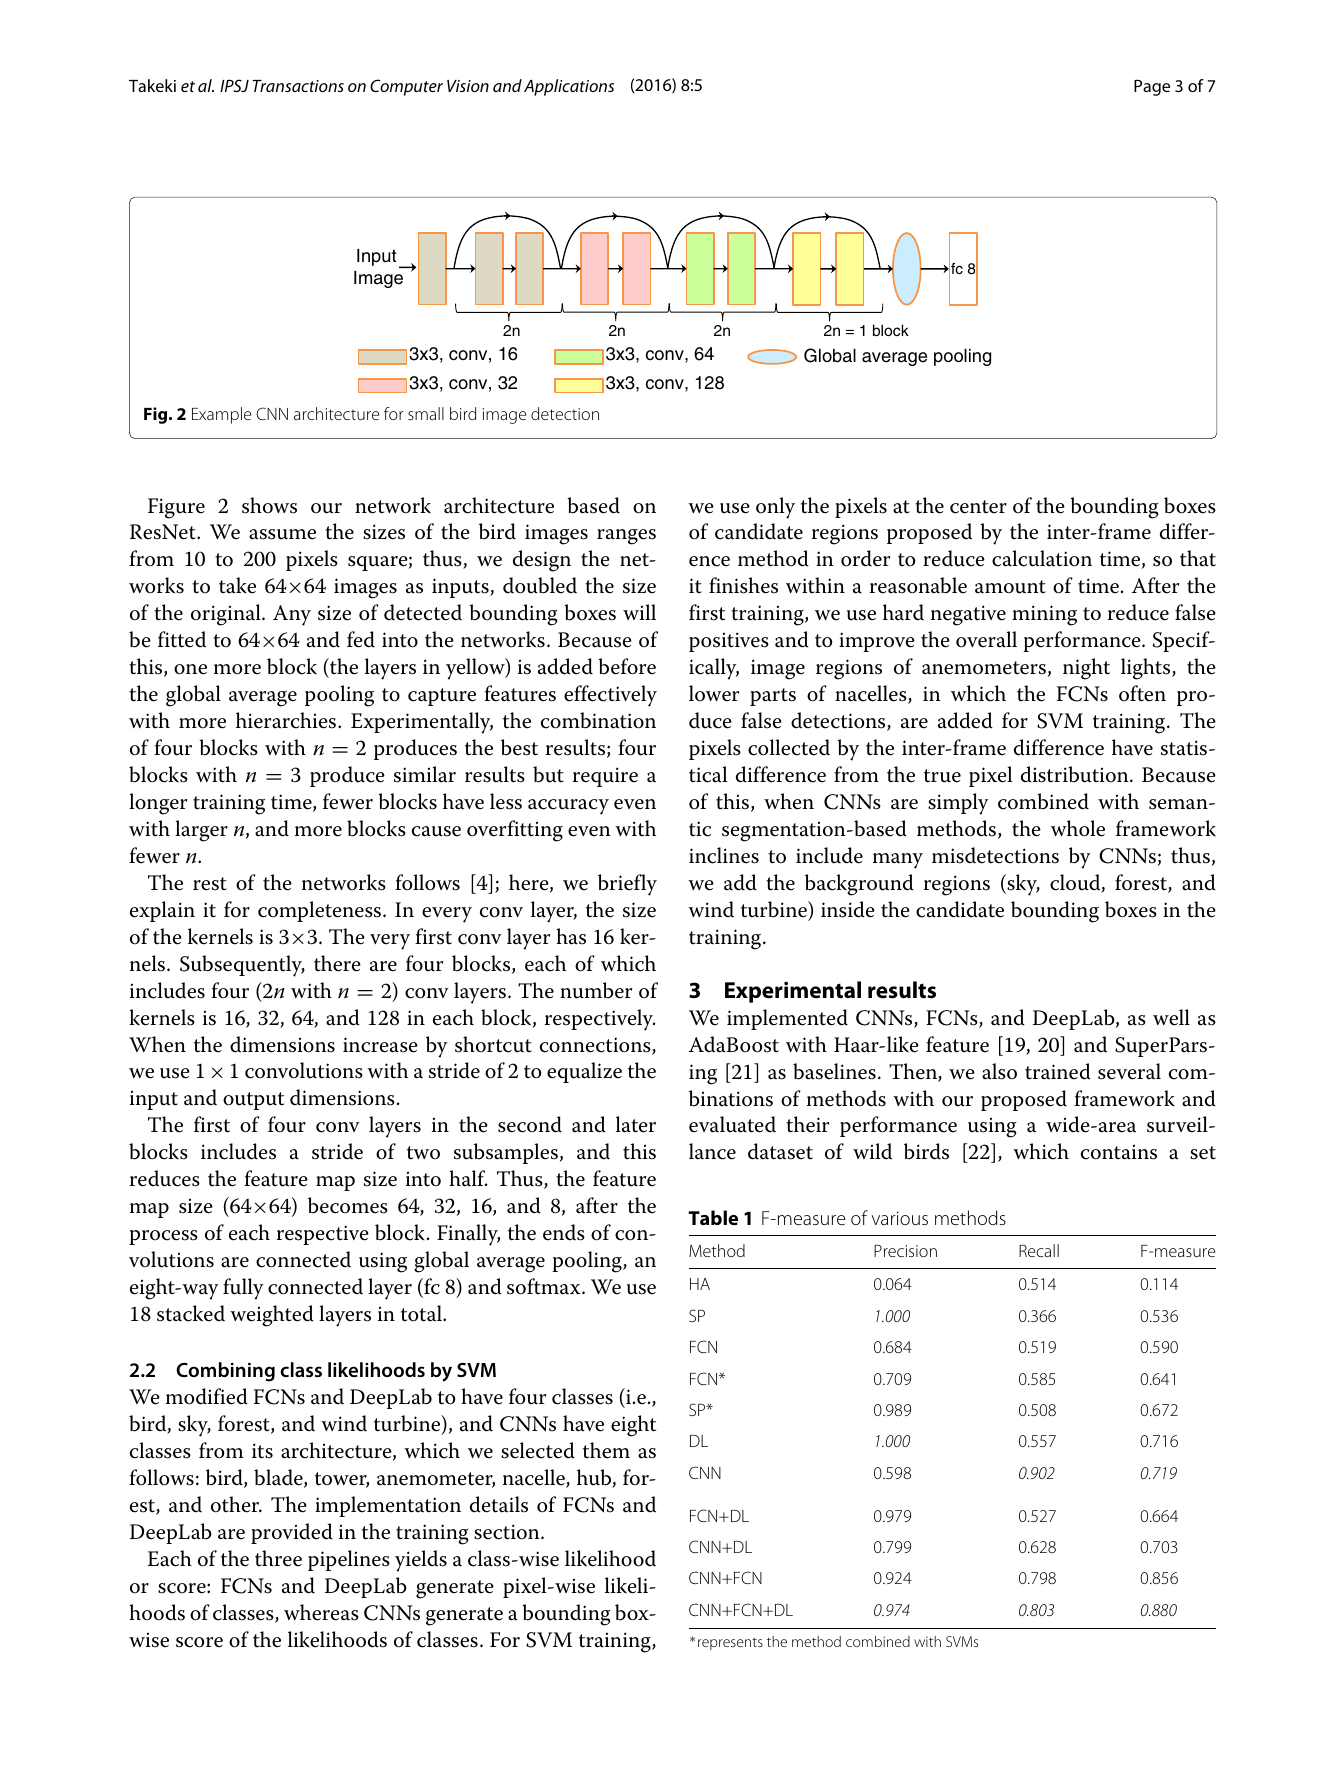 The width and height of the screenshot is (1342, 1783). What do you see at coordinates (569, 87) in the screenshot?
I see `Applications` at bounding box center [569, 87].
